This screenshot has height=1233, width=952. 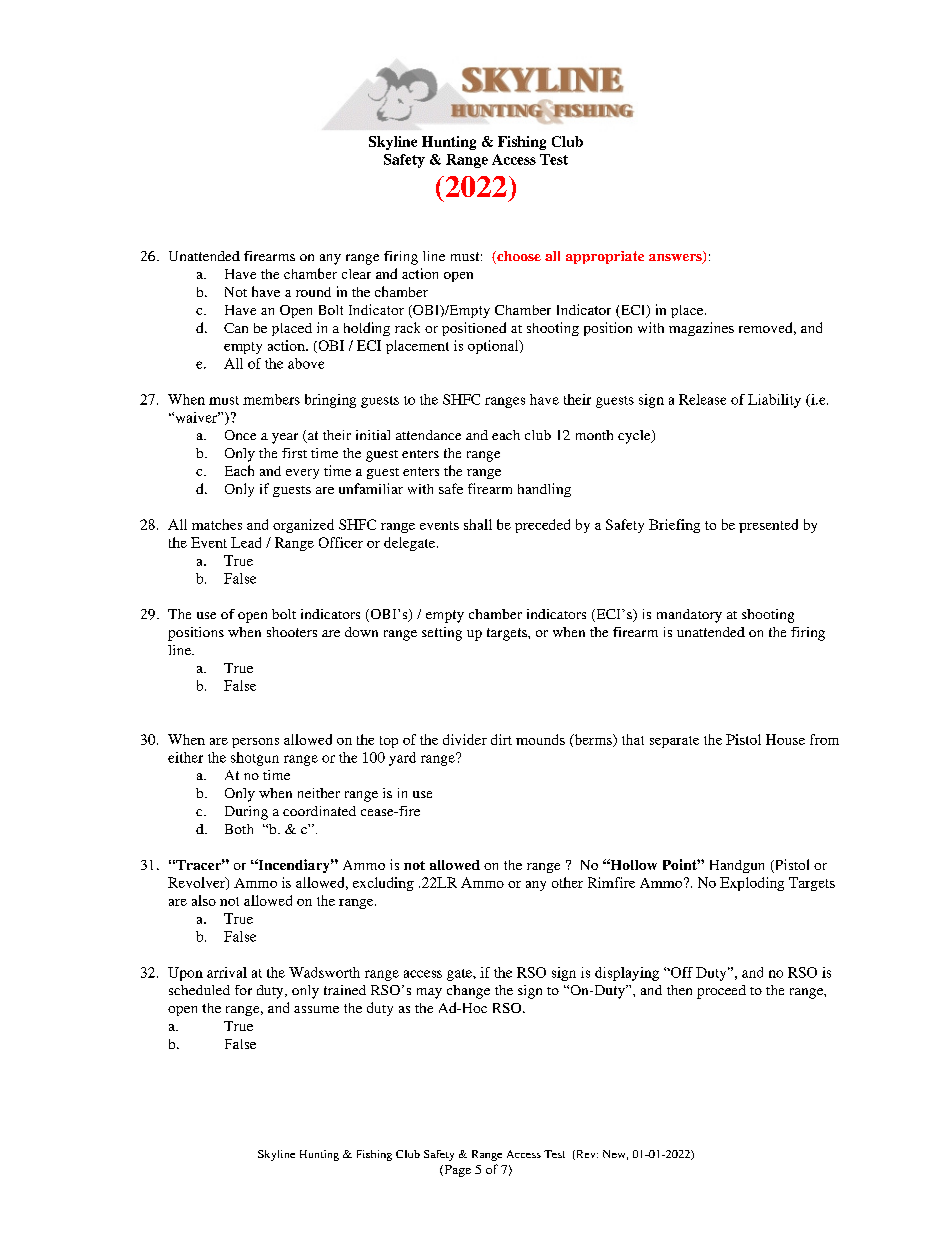 What do you see at coordinates (752, 884) in the screenshot?
I see `Exploding` at bounding box center [752, 884].
